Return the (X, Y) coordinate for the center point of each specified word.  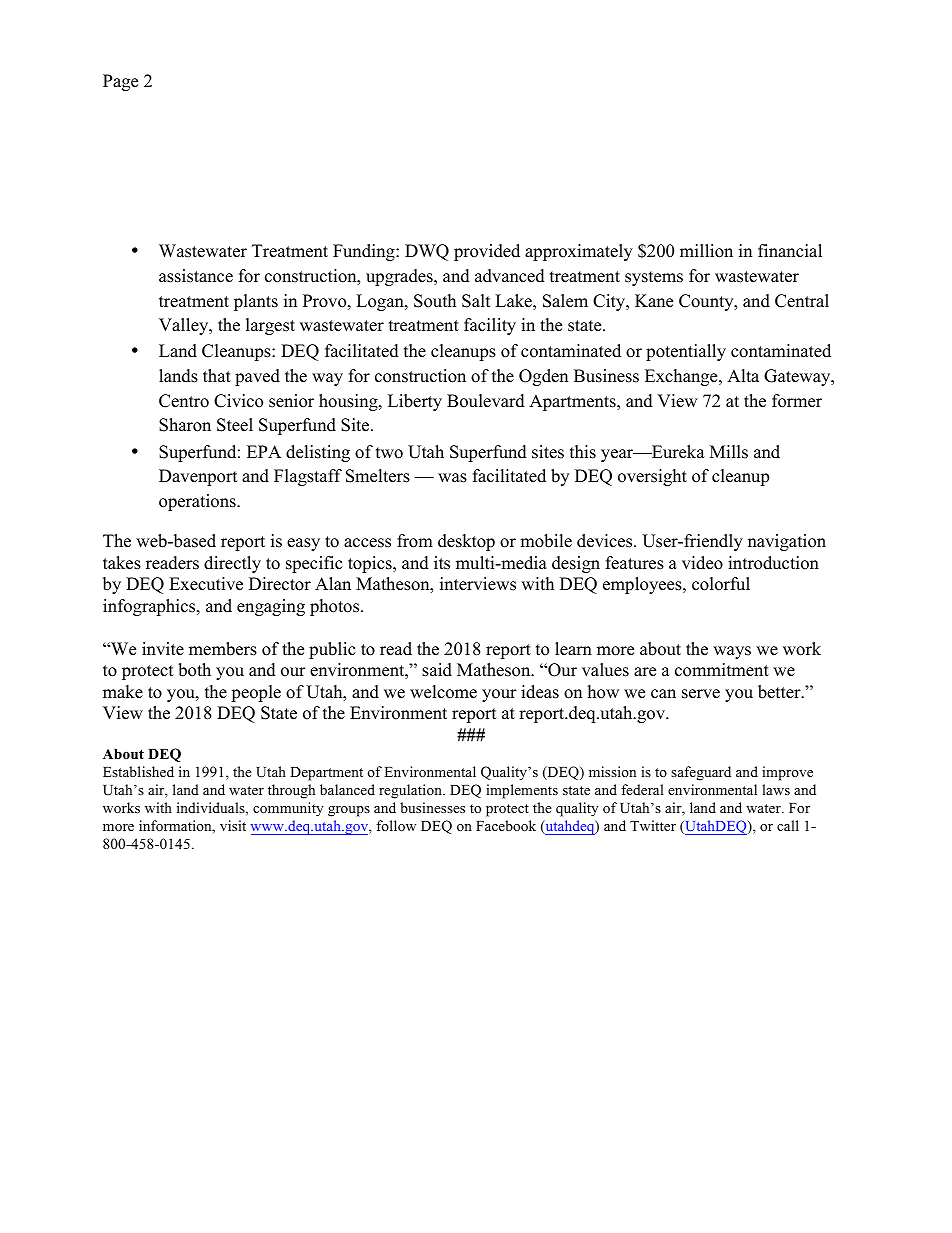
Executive (206, 584)
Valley (185, 326)
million (706, 251)
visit (233, 825)
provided (487, 252)
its (442, 563)
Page (120, 82)
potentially (686, 352)
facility (490, 326)
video (702, 563)
